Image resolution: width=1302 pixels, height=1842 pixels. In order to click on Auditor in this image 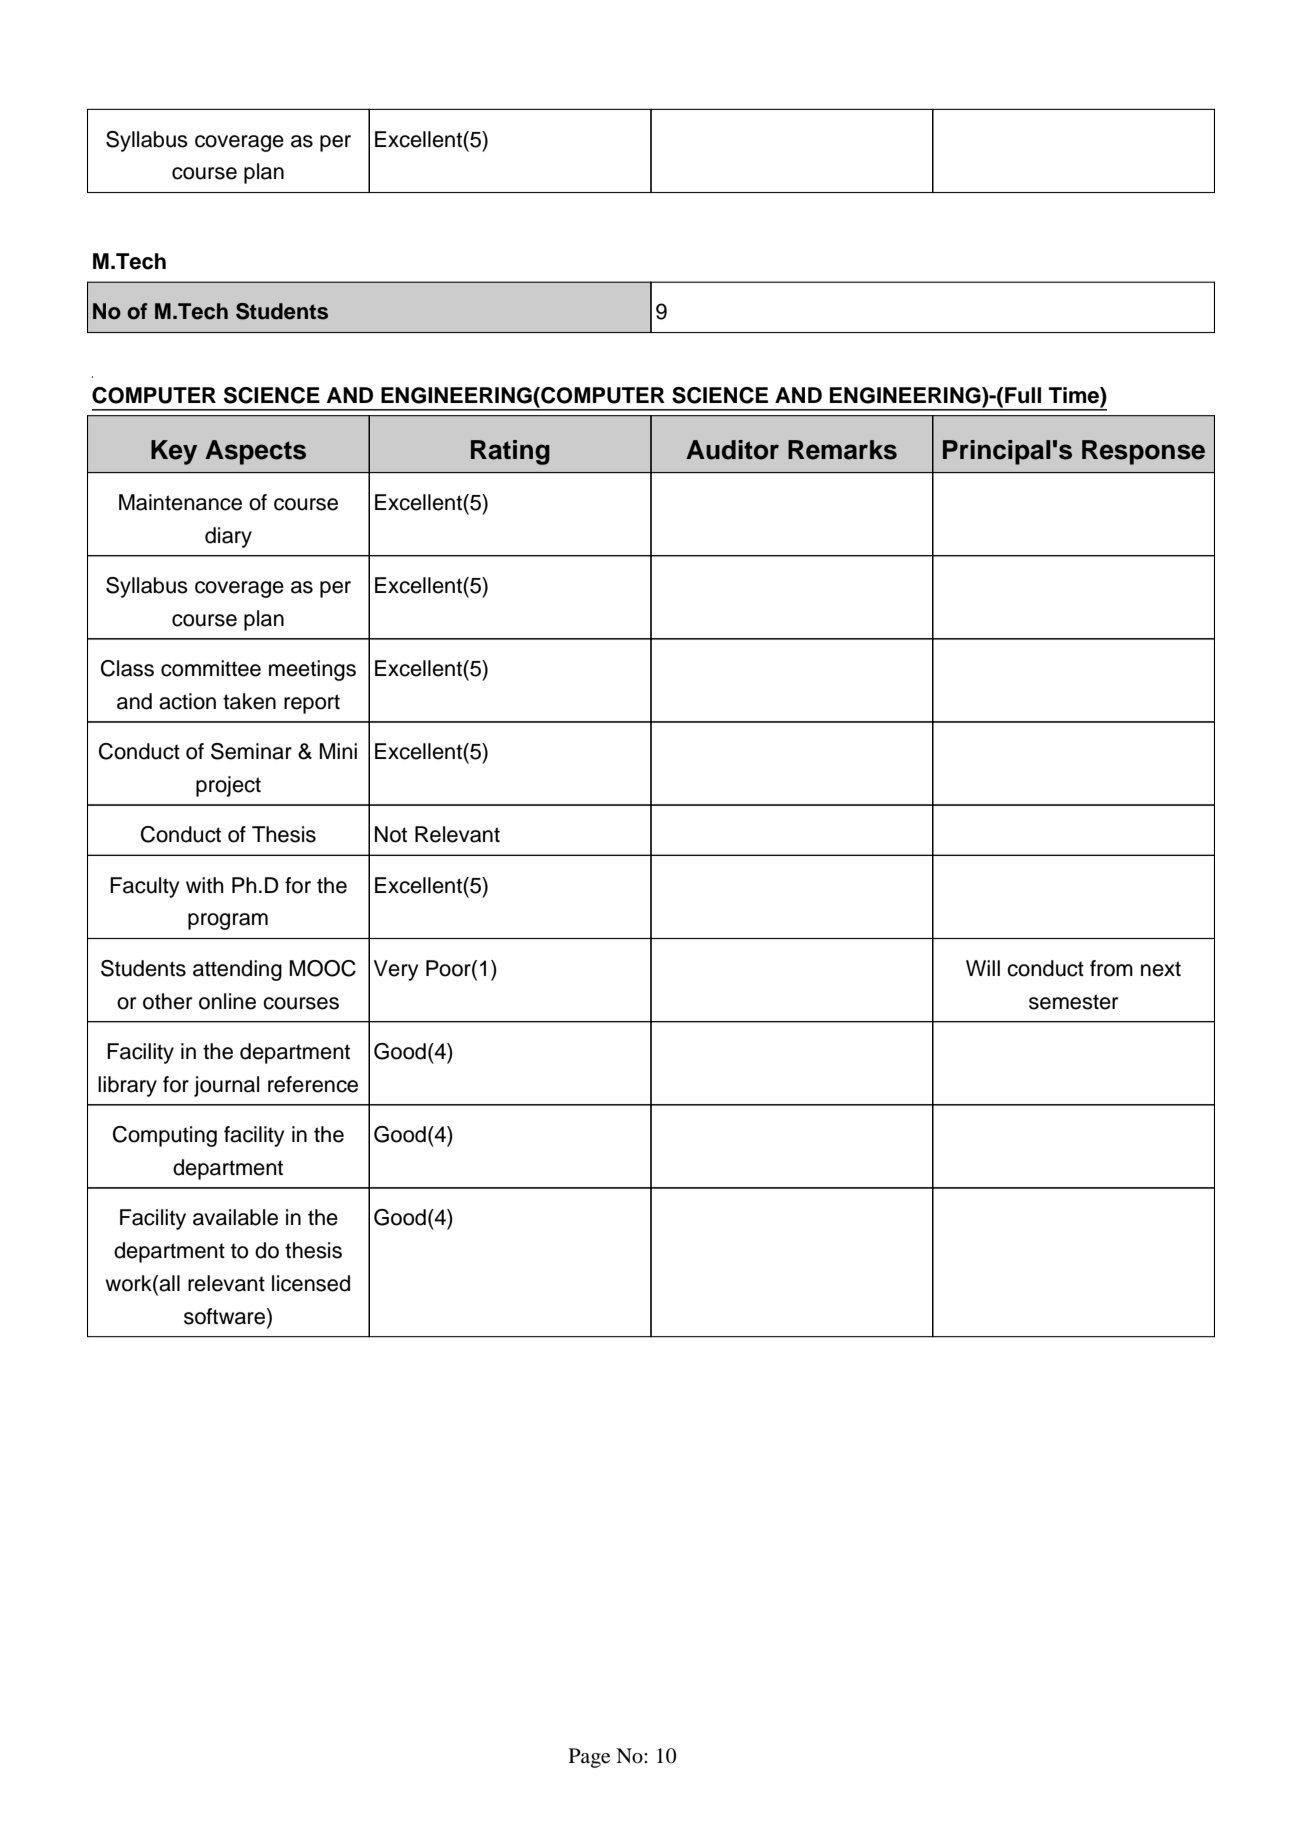, I will do `click(732, 450)`.
